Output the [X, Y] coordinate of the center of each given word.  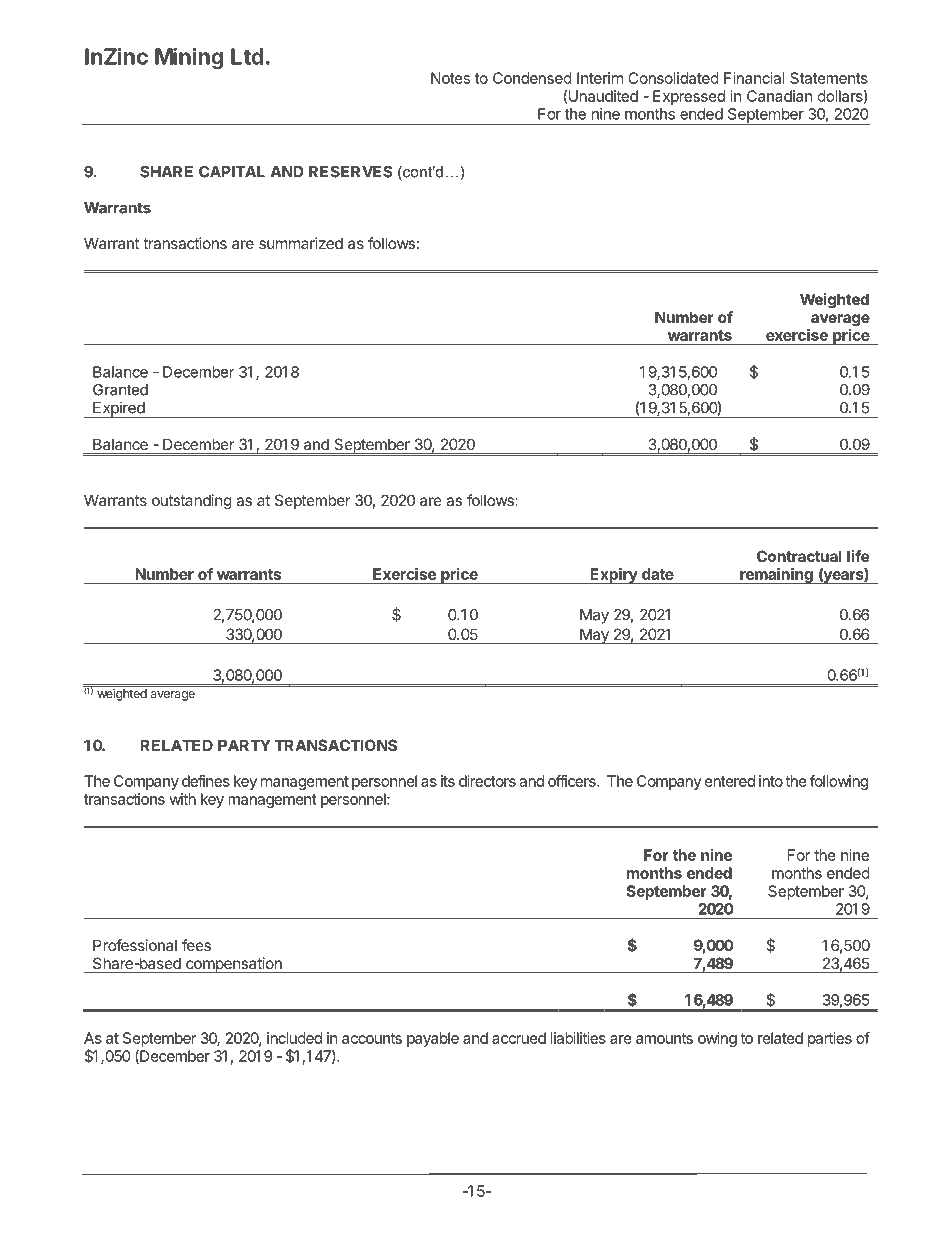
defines [206, 781]
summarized [301, 243]
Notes [450, 78]
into [771, 781]
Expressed [689, 97]
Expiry [613, 576]
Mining [189, 58]
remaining [776, 576]
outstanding [192, 502]
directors [487, 781]
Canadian [780, 96]
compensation [234, 965]
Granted [120, 390]
